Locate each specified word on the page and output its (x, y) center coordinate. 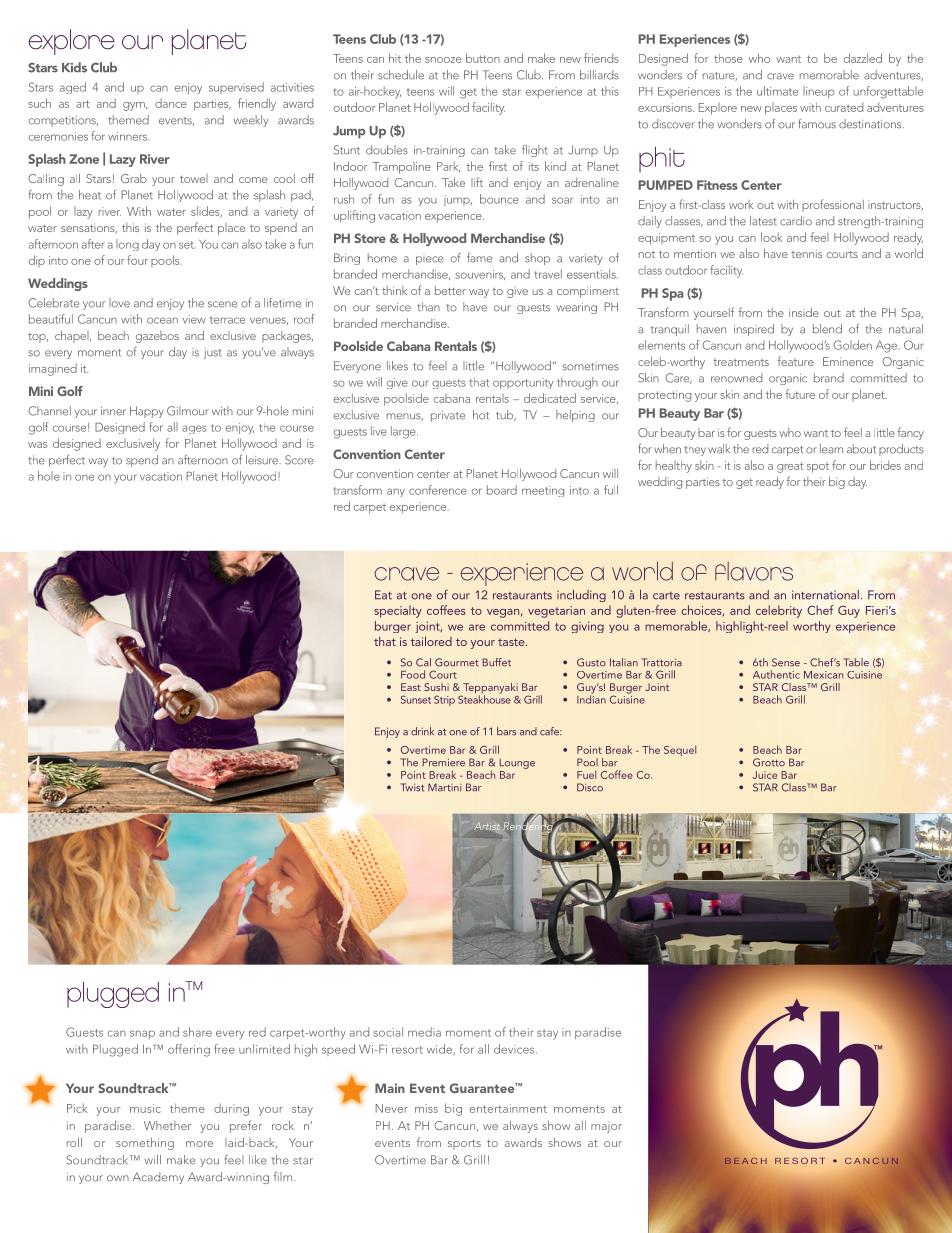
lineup (819, 92)
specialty (398, 611)
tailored (431, 641)
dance (171, 103)
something (145, 1143)
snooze (443, 60)
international (825, 595)
